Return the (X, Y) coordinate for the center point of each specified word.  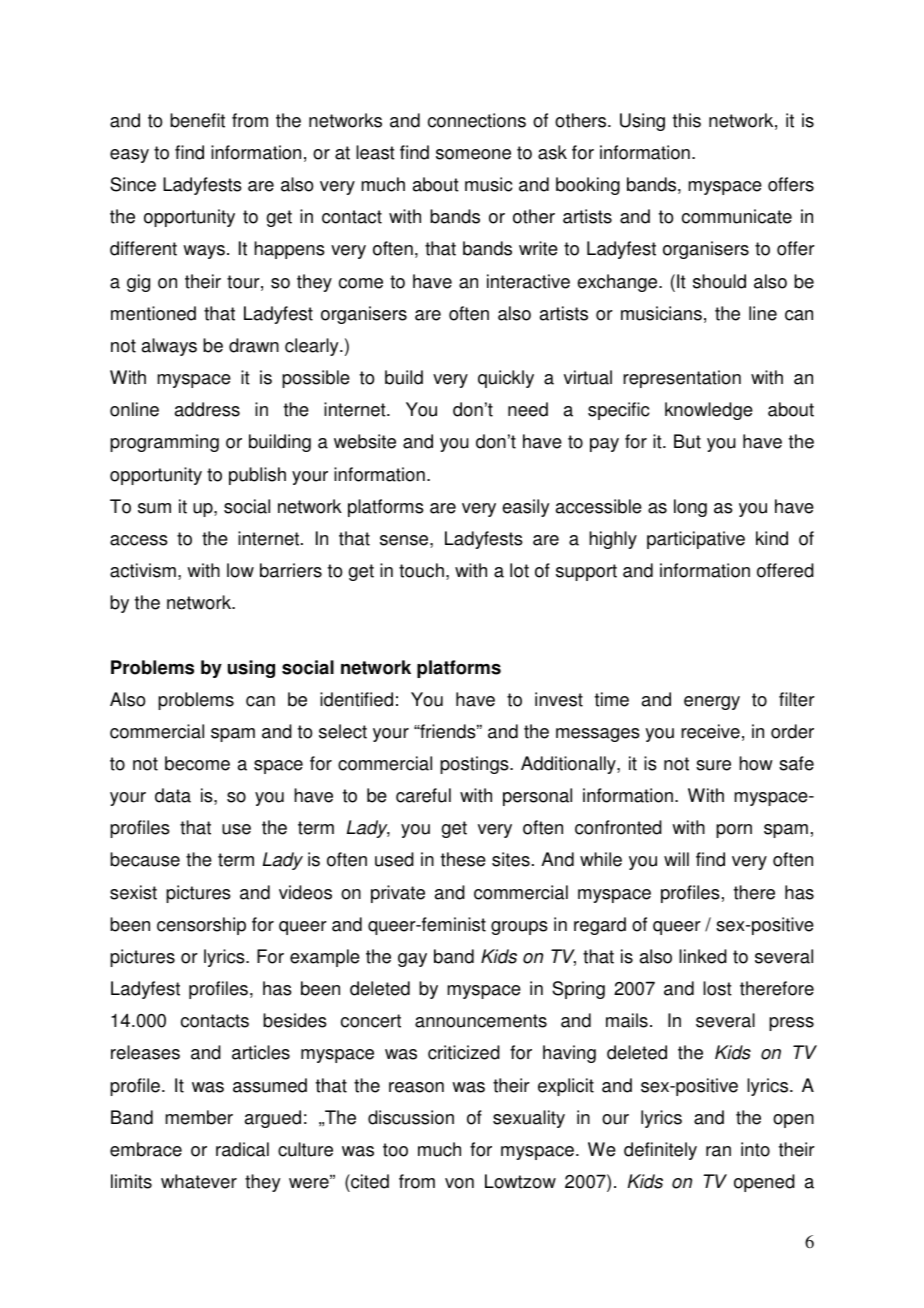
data (173, 795)
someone (473, 154)
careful (423, 795)
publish (257, 476)
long (690, 508)
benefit (197, 120)
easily (525, 508)
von (459, 1183)
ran (718, 1151)
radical (242, 1149)
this (687, 120)
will (676, 859)
